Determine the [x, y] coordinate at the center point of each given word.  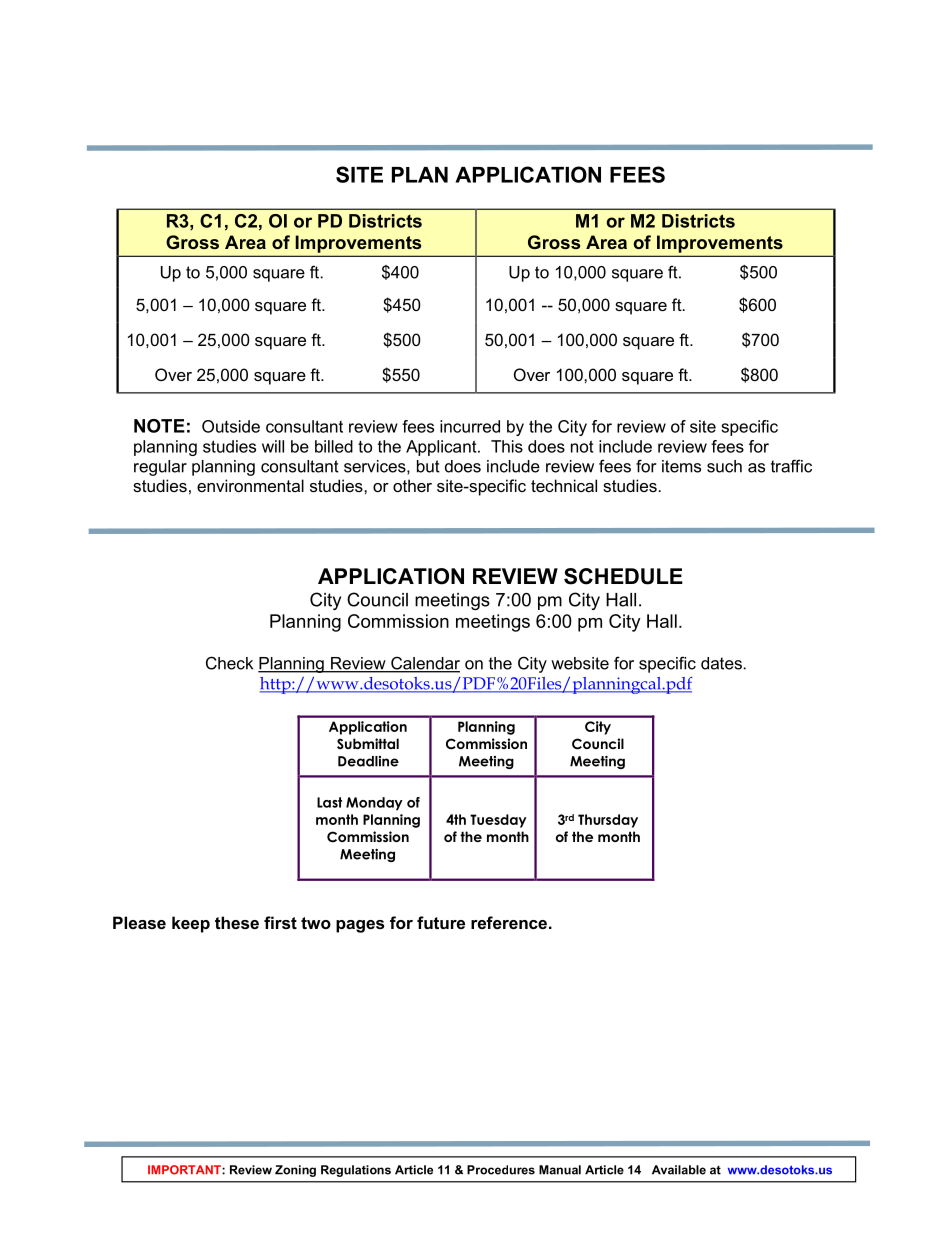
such [724, 466]
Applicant [442, 448]
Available [679, 1170]
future [441, 922]
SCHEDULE [623, 576]
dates [721, 663]
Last [329, 802]
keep [191, 924]
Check [229, 663]
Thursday [608, 821]
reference [509, 922]
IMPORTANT [185, 1170]
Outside [231, 426]
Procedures [501, 1170]
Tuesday [498, 821]
